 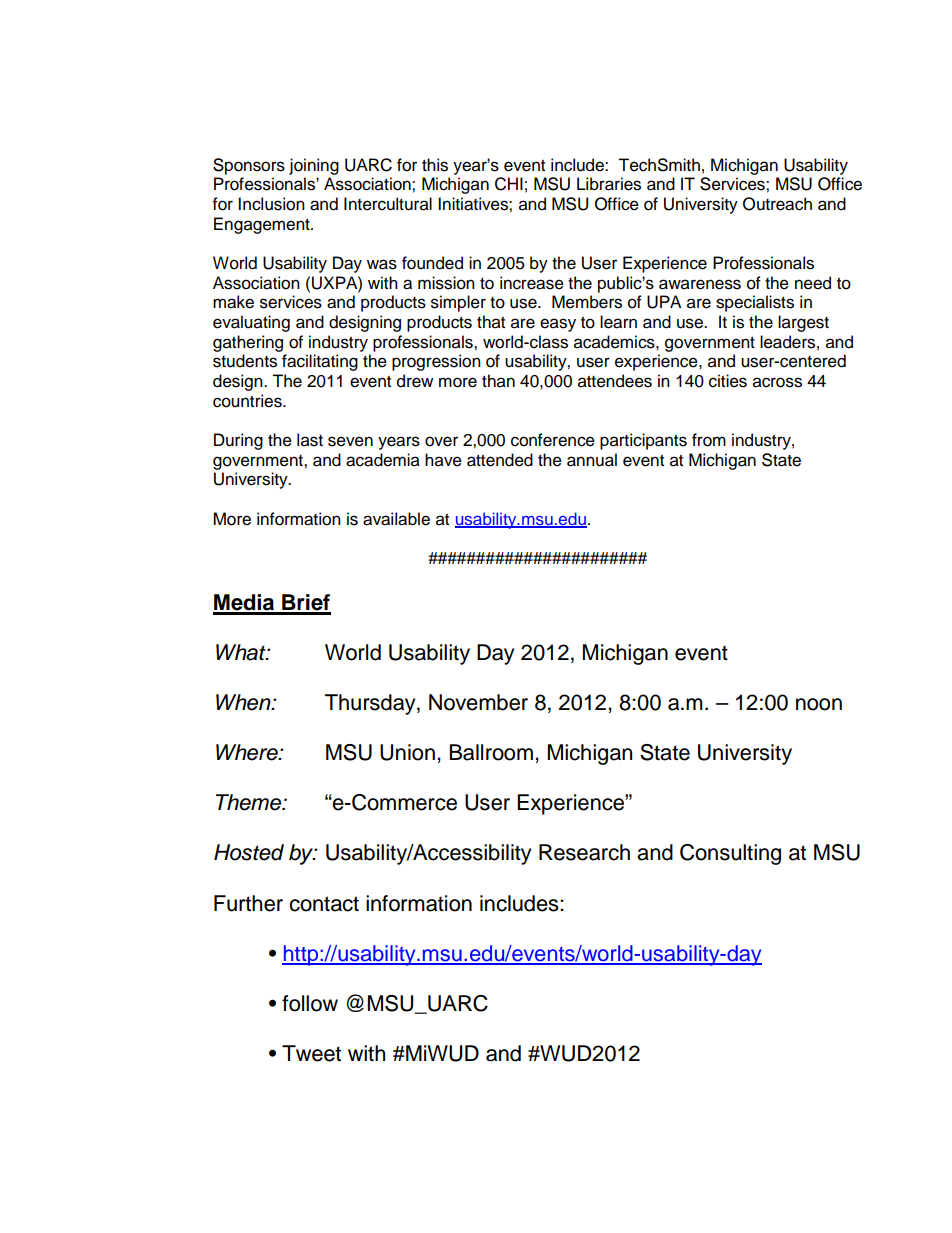 I want to click on joining, so click(x=314, y=166).
